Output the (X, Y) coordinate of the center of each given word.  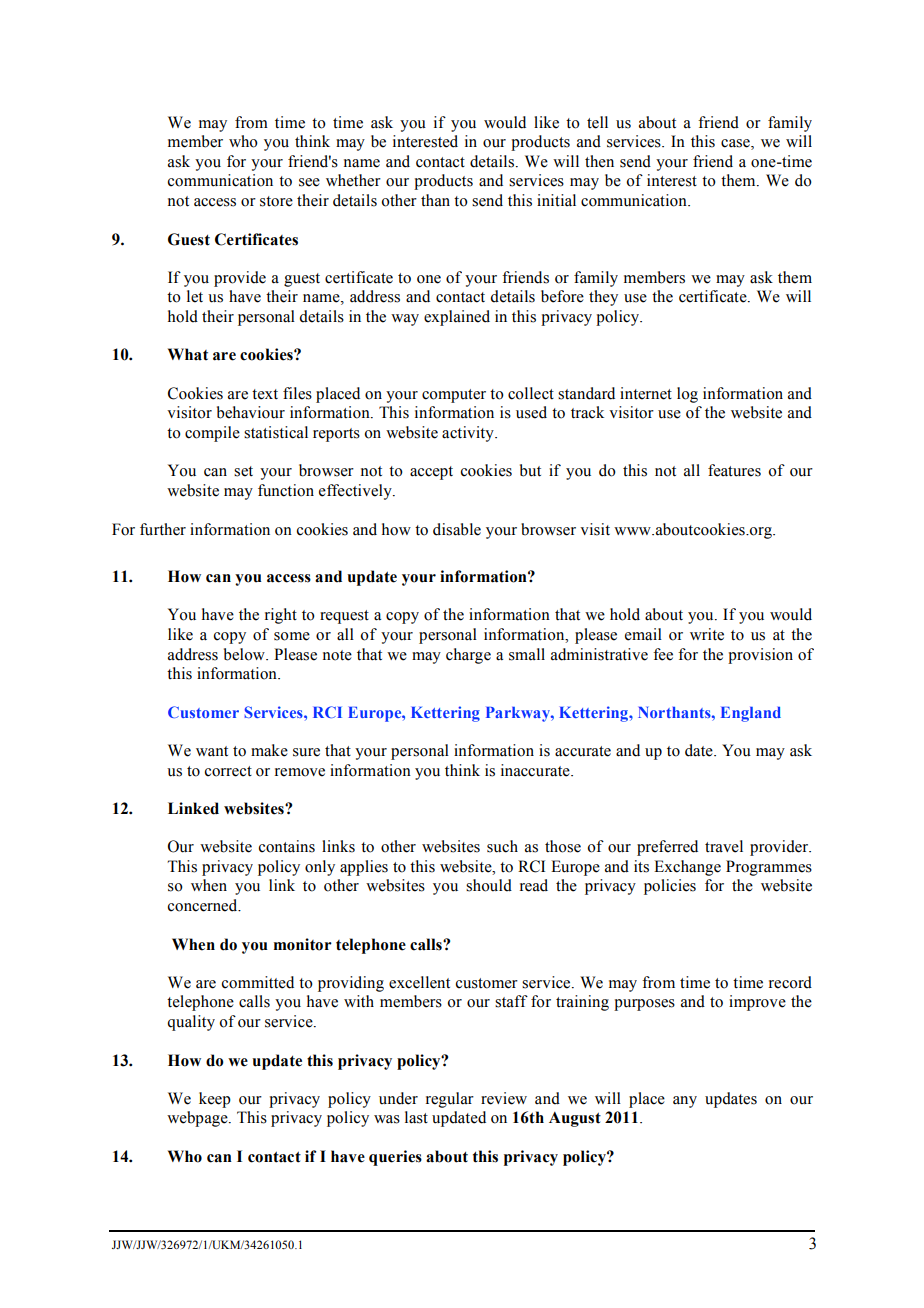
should (489, 885)
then (599, 161)
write (707, 634)
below (245, 654)
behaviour (251, 412)
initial (556, 200)
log (687, 395)
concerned (204, 905)
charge (468, 656)
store (276, 201)
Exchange (687, 868)
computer (454, 396)
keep (215, 1100)
